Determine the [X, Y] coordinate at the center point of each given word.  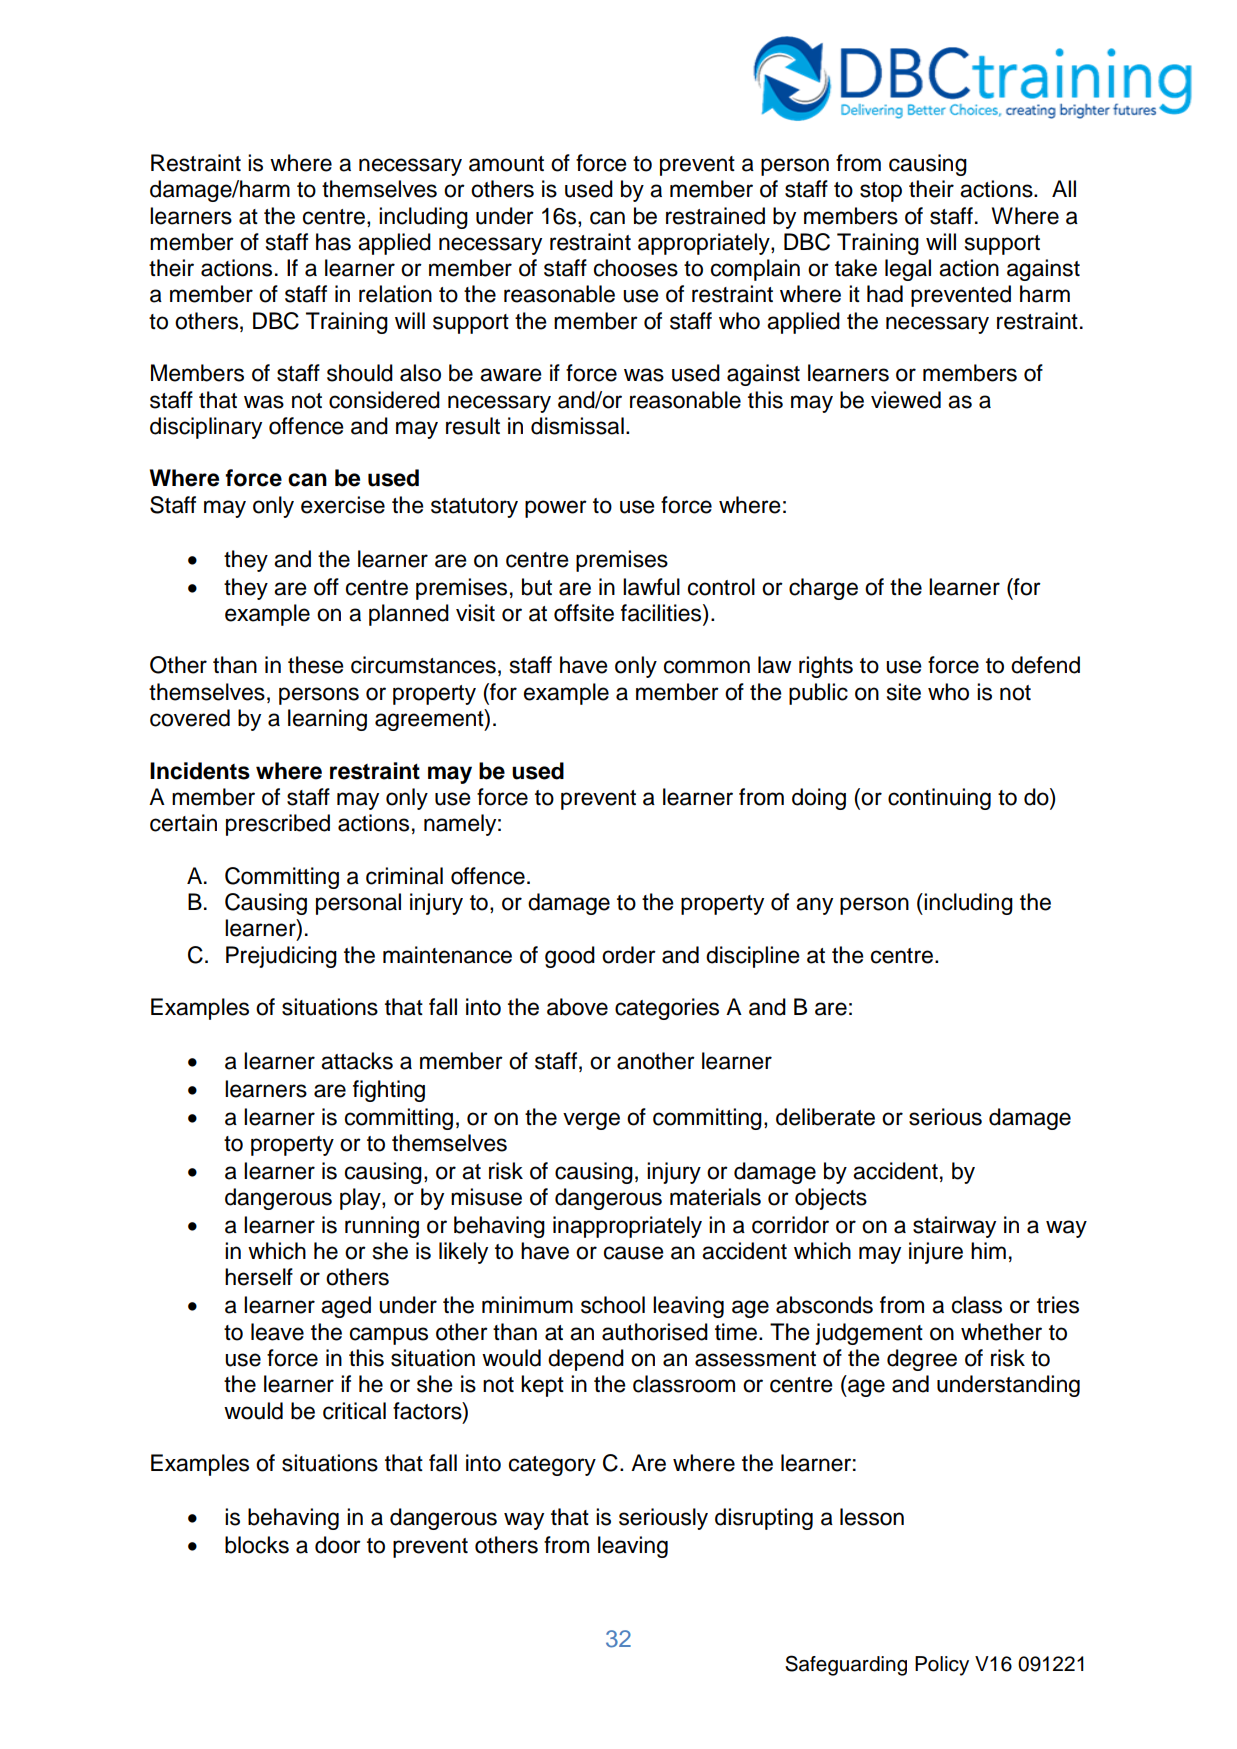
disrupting [764, 1519]
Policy [942, 1666]
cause [634, 1253]
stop [881, 192]
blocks [257, 1545]
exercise [343, 505]
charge [823, 589]
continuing [939, 799]
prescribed [278, 825]
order [629, 955]
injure [936, 1253]
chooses [636, 268]
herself [259, 1277]
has [333, 242]
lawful [651, 587]
